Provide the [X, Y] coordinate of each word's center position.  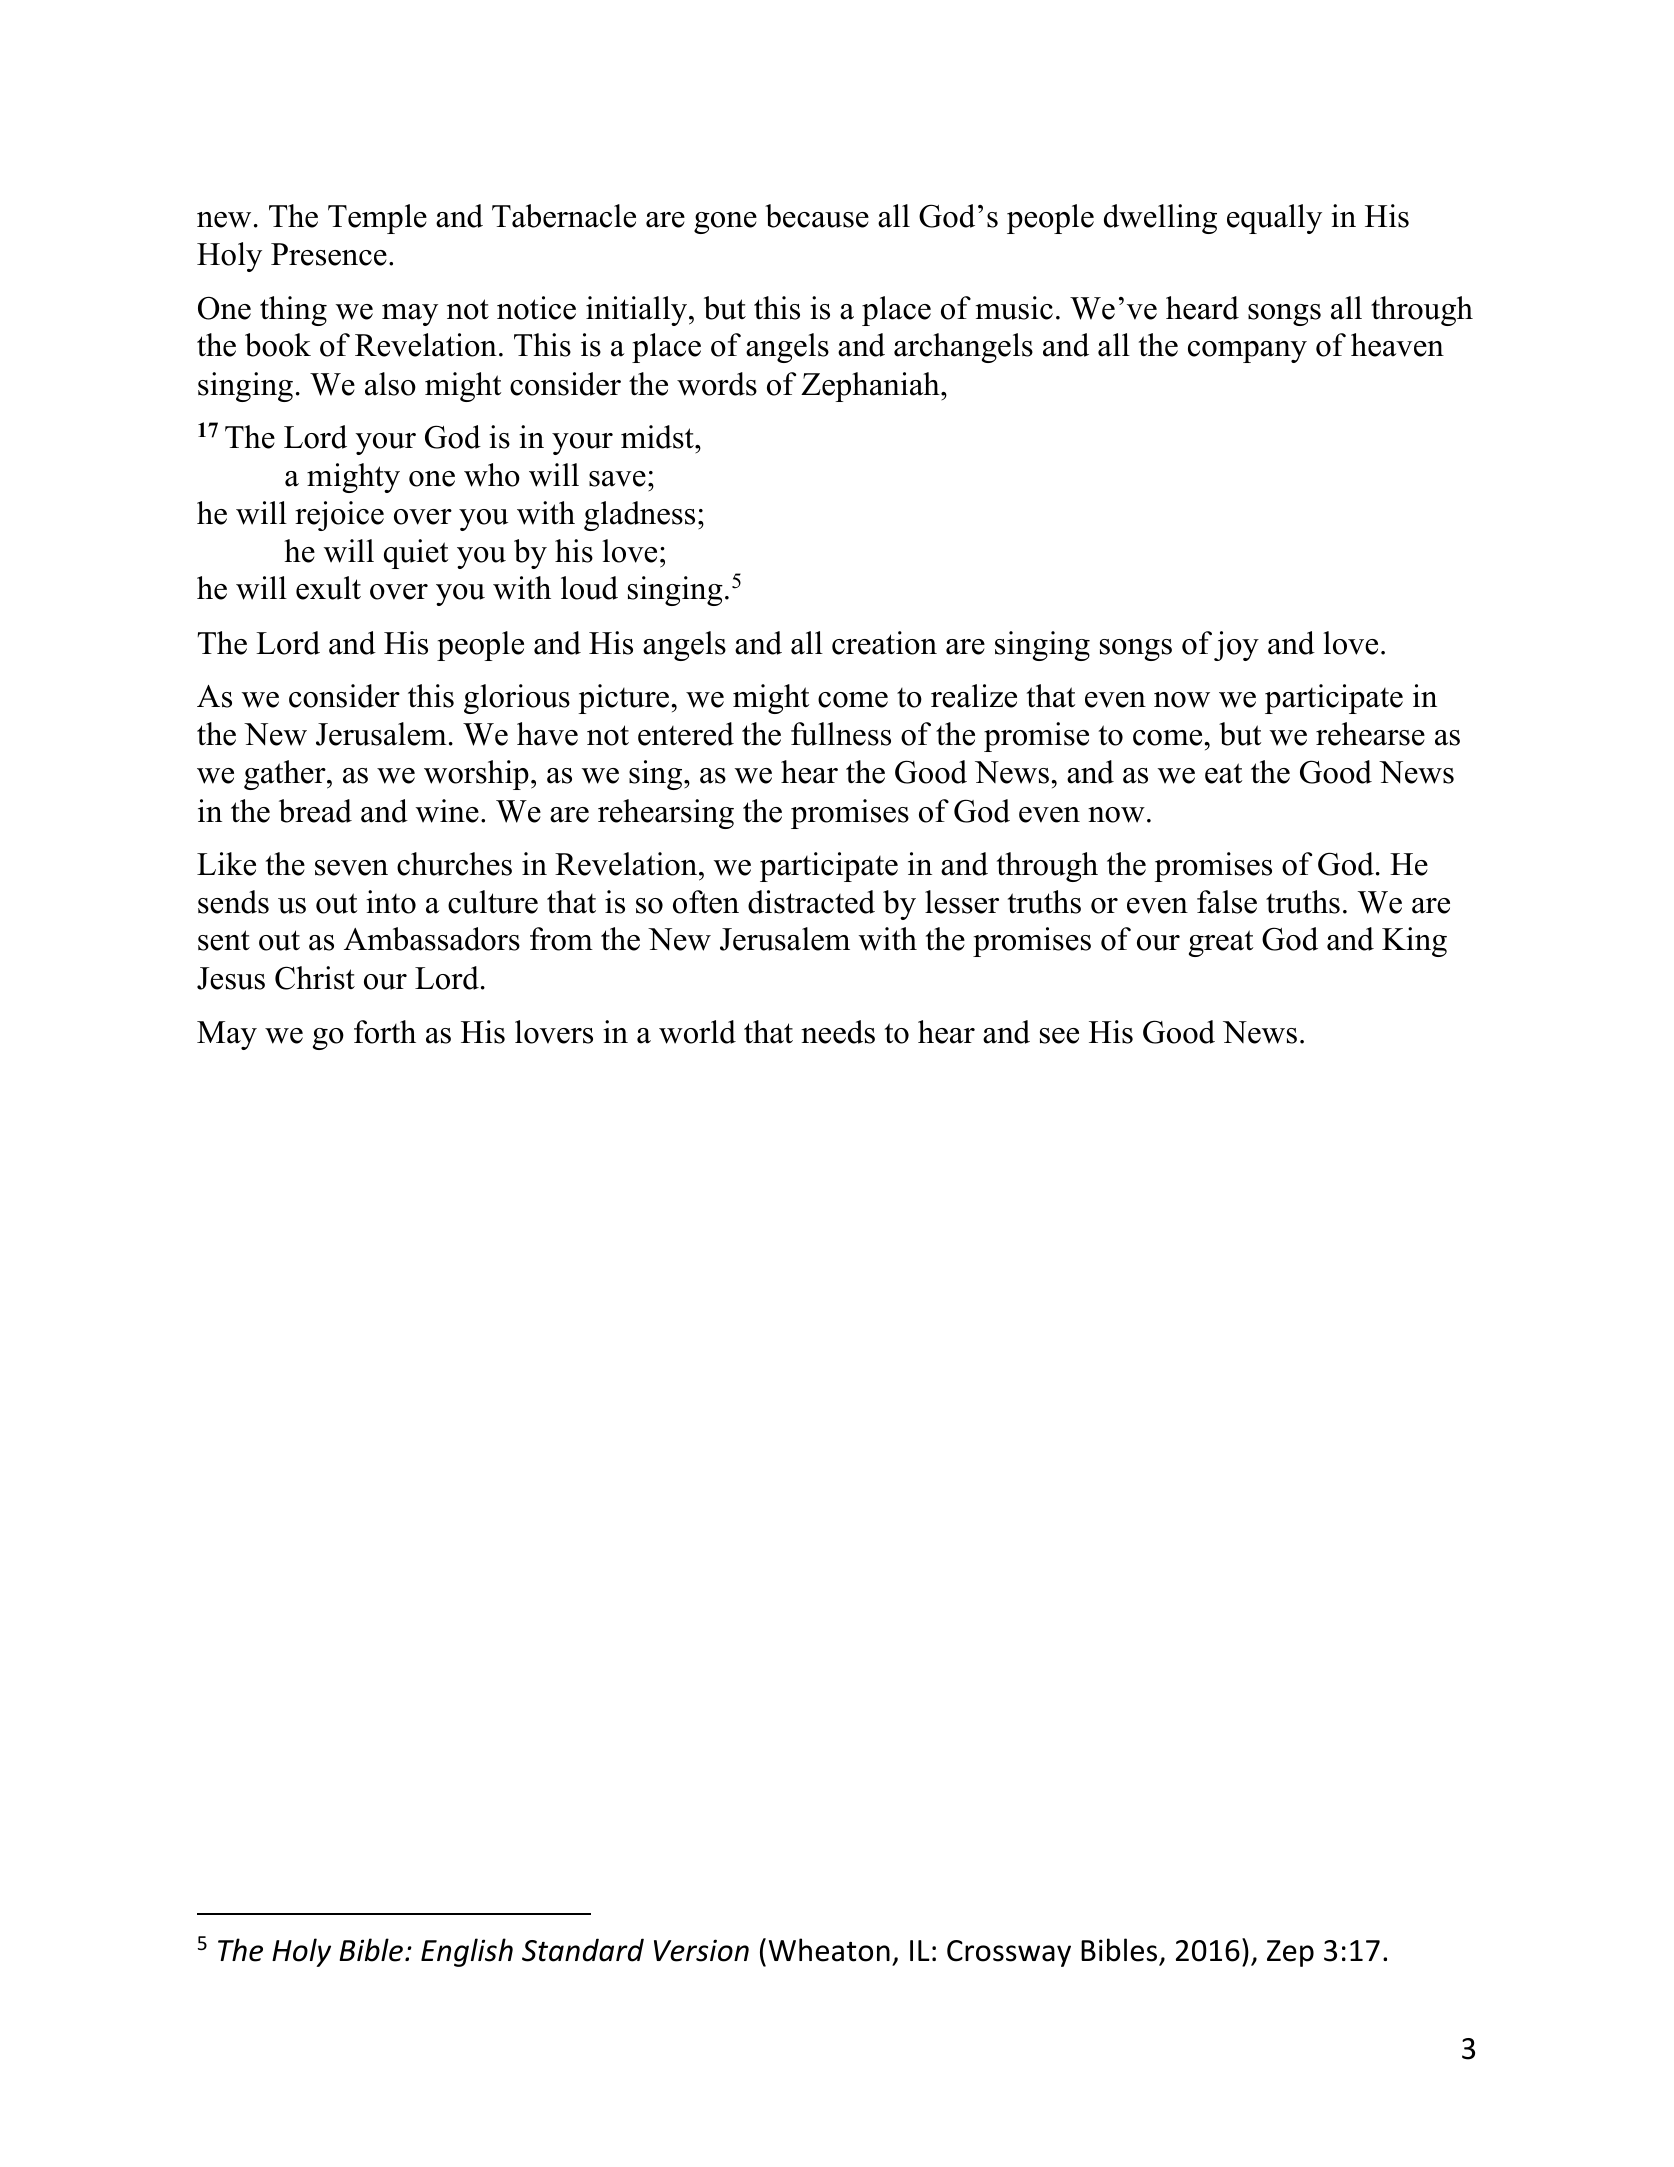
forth [385, 1032]
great [1221, 943]
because [817, 216]
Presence [329, 254]
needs [838, 1032]
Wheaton [829, 1950]
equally [1274, 219]
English [467, 1952]
